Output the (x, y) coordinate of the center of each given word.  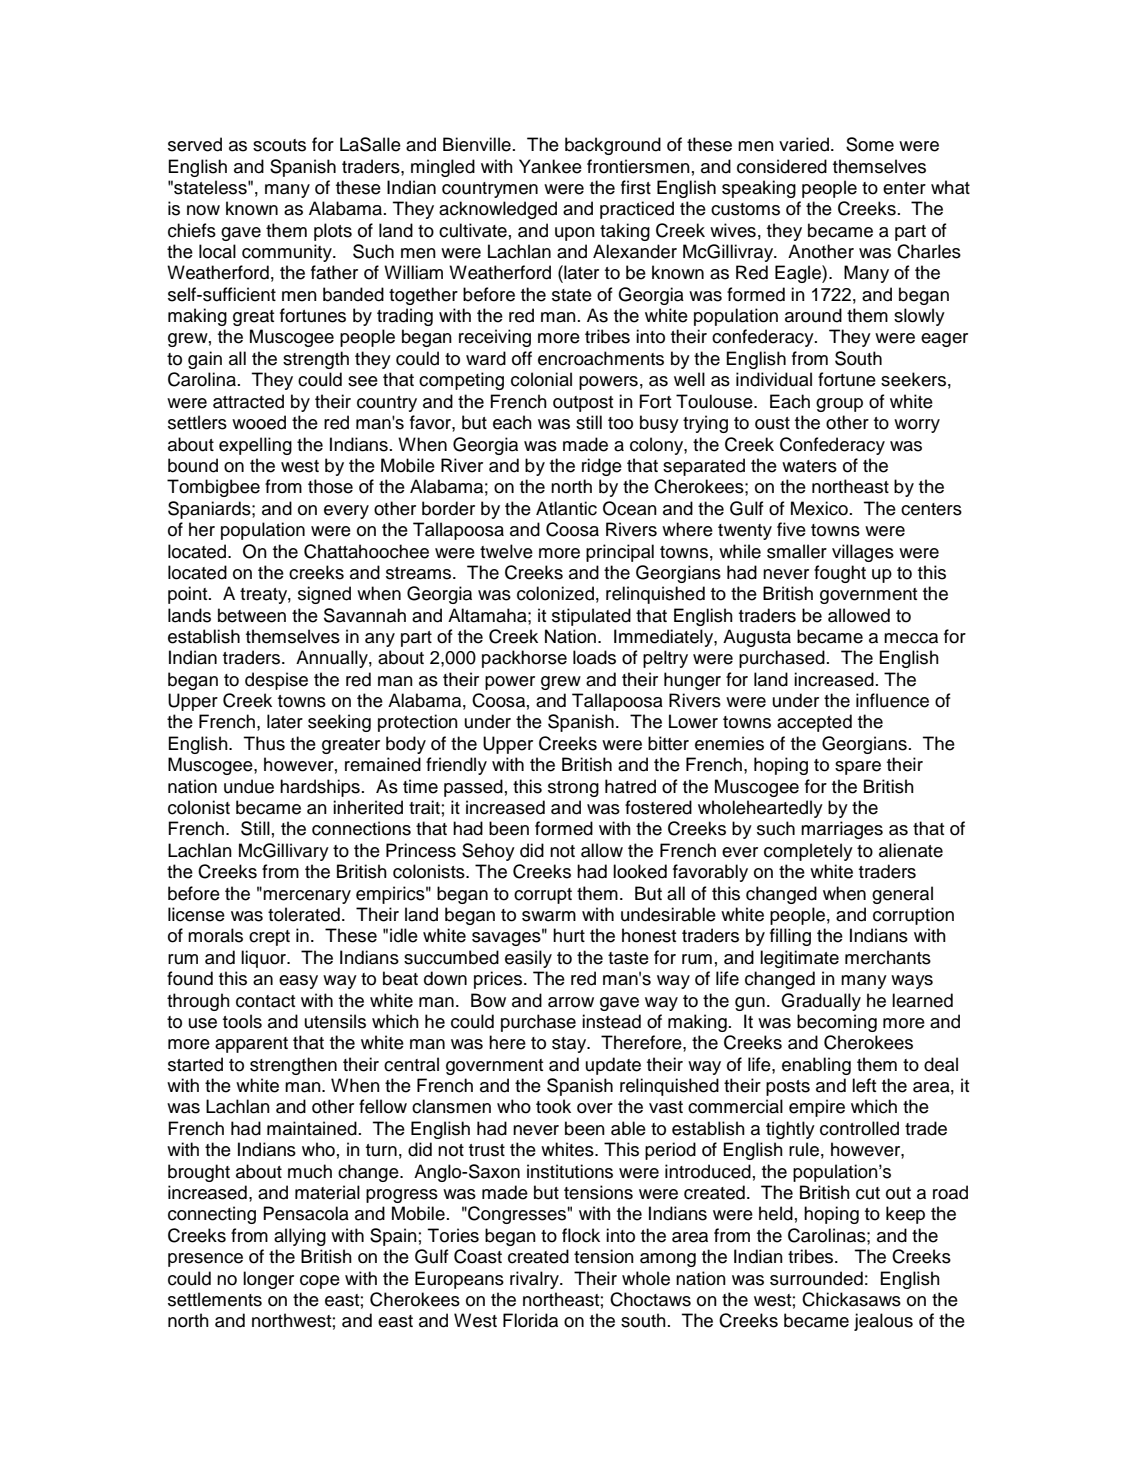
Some (870, 144)
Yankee (550, 166)
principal (620, 553)
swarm (549, 916)
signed (324, 595)
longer (268, 1280)
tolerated (304, 914)
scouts (279, 145)
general (902, 895)
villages (863, 553)
